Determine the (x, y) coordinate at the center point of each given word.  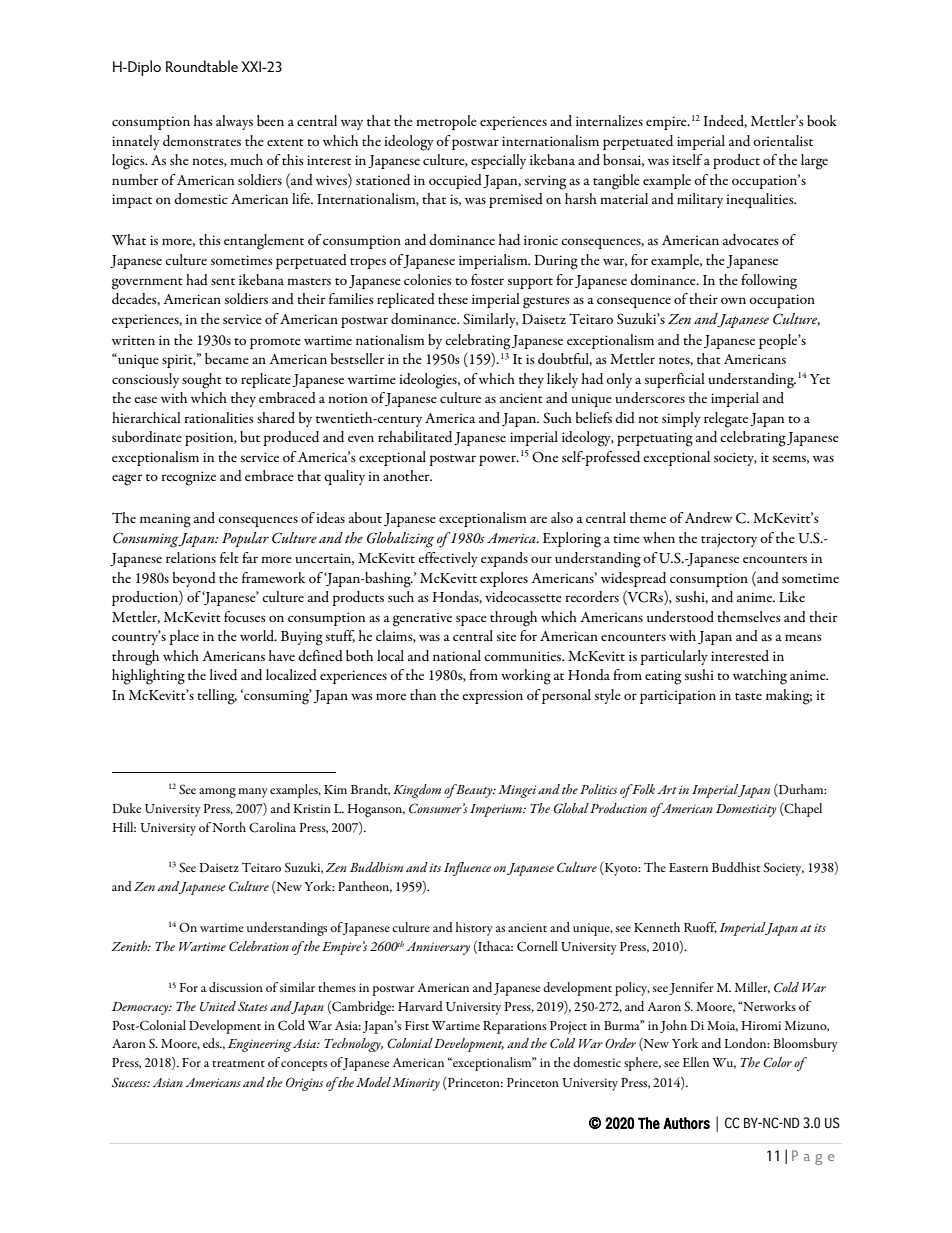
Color (777, 1062)
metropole (446, 122)
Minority (416, 1084)
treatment (238, 1064)
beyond (194, 579)
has (203, 120)
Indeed (725, 121)
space (471, 620)
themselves (749, 616)
